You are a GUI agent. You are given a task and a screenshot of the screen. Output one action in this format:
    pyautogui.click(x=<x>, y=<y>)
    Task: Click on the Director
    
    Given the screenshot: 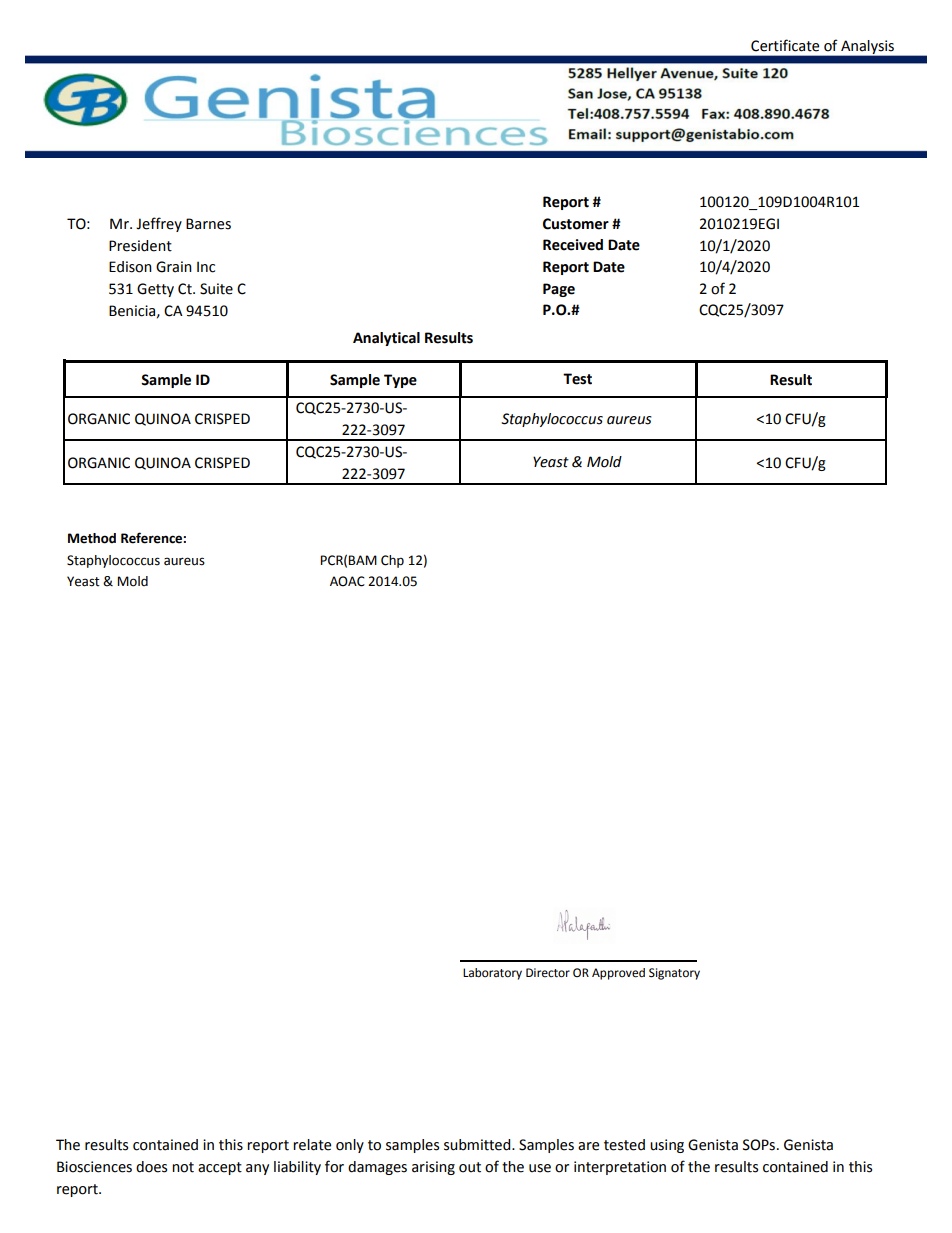 What is the action you would take?
    pyautogui.click(x=548, y=973)
